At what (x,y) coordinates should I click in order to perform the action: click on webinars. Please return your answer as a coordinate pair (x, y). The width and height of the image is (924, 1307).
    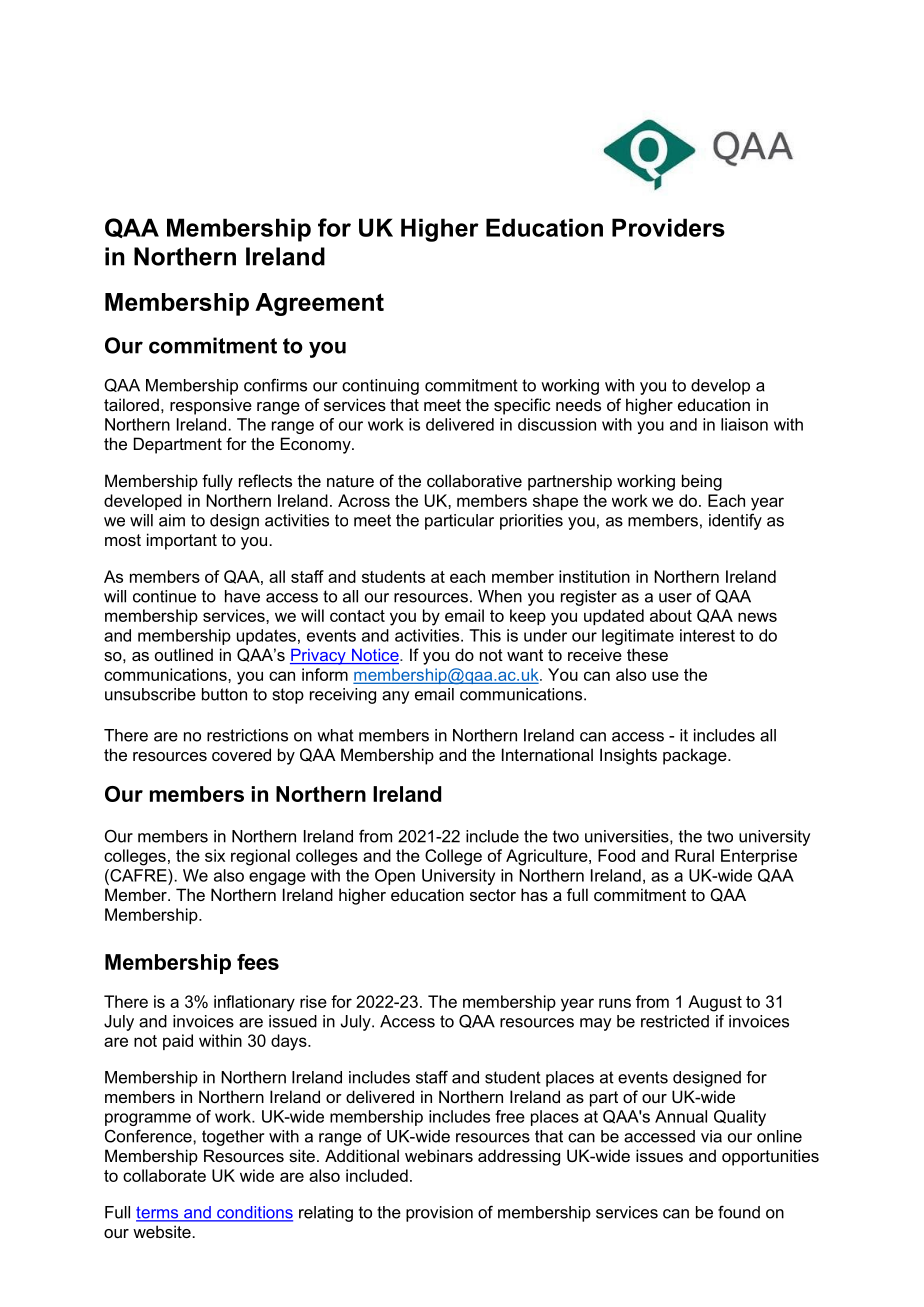
    Looking at the image, I should click on (439, 1155).
